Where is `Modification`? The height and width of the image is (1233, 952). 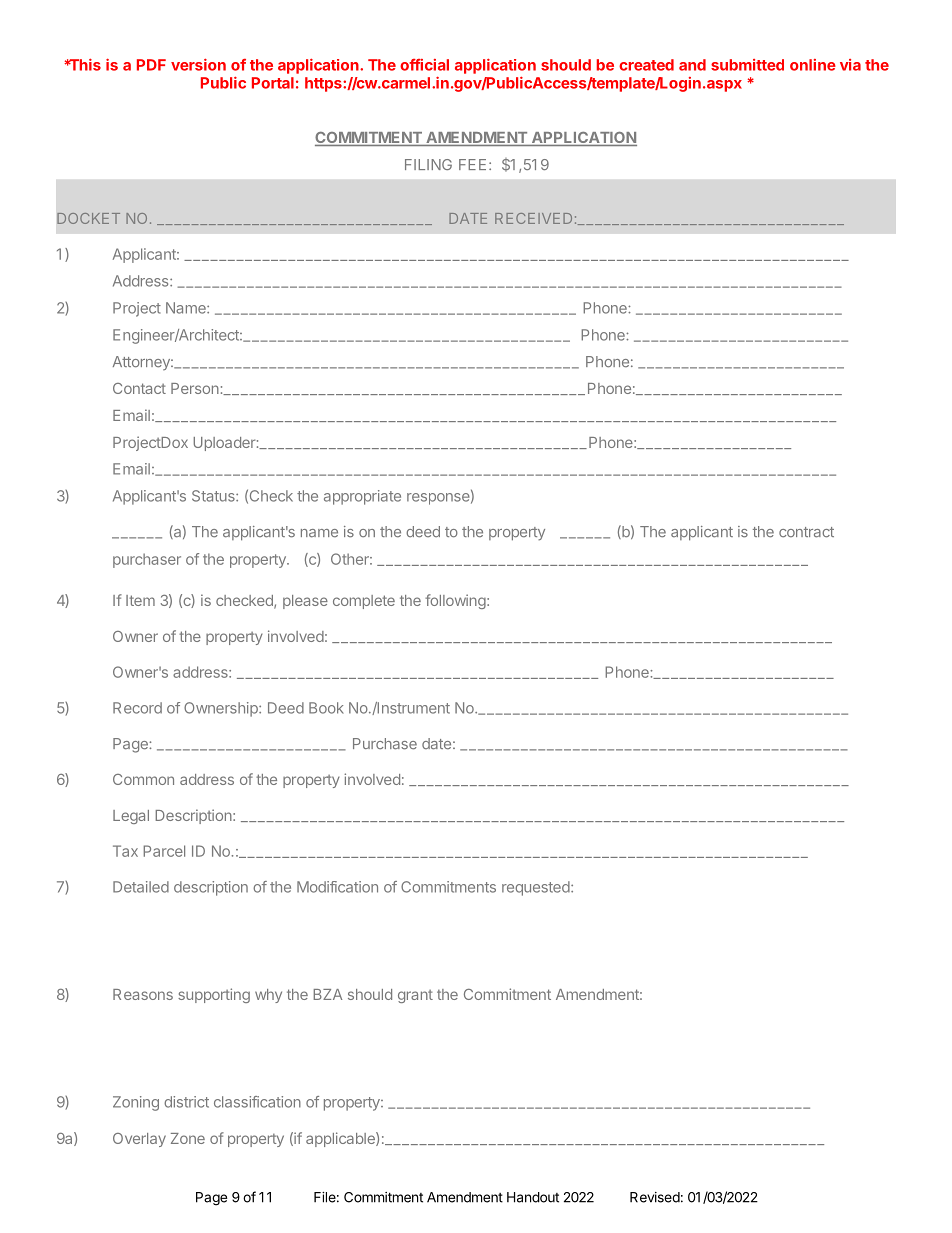
Modification is located at coordinates (337, 887).
